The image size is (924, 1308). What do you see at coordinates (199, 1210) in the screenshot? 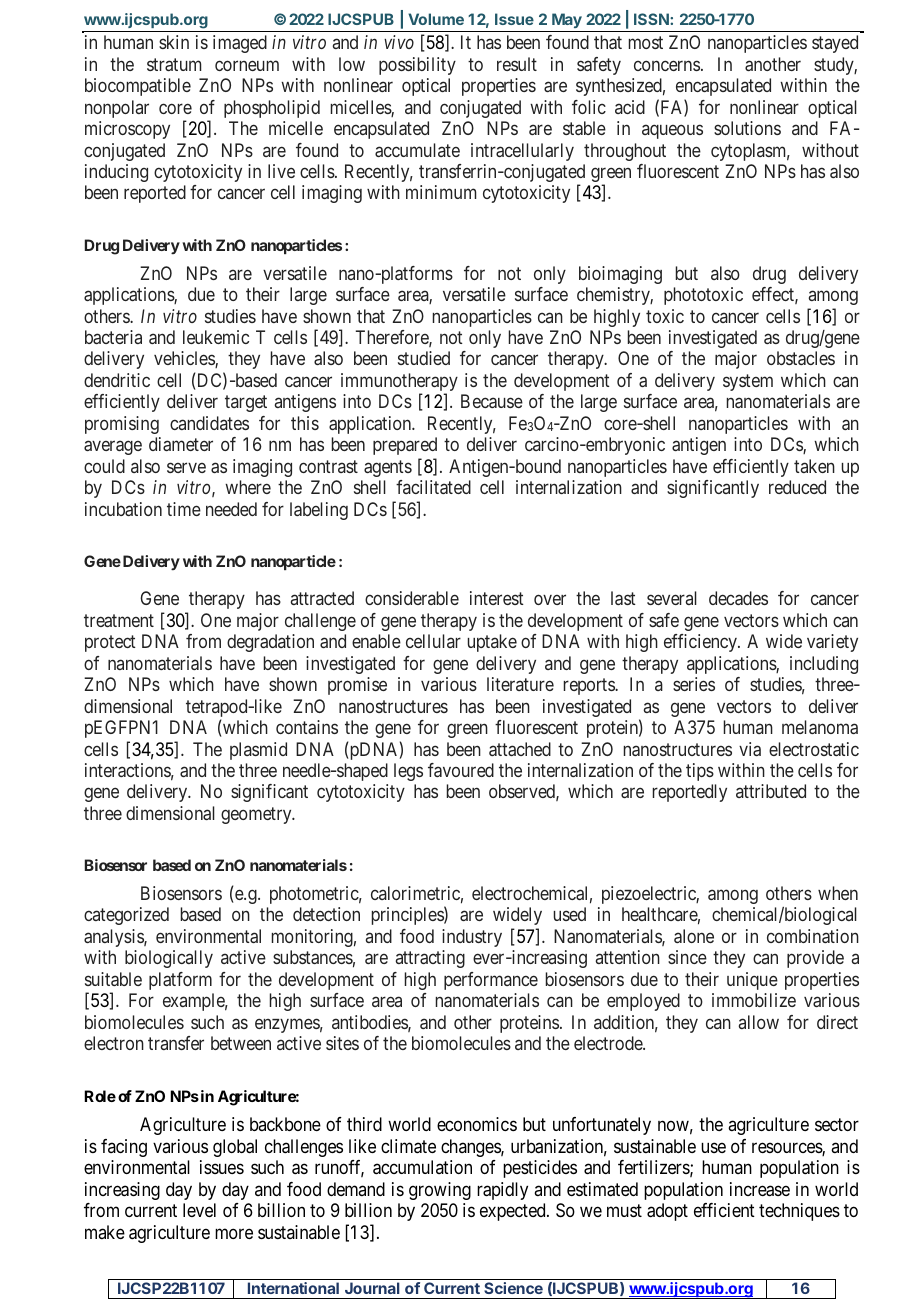
I see `level` at bounding box center [199, 1210].
